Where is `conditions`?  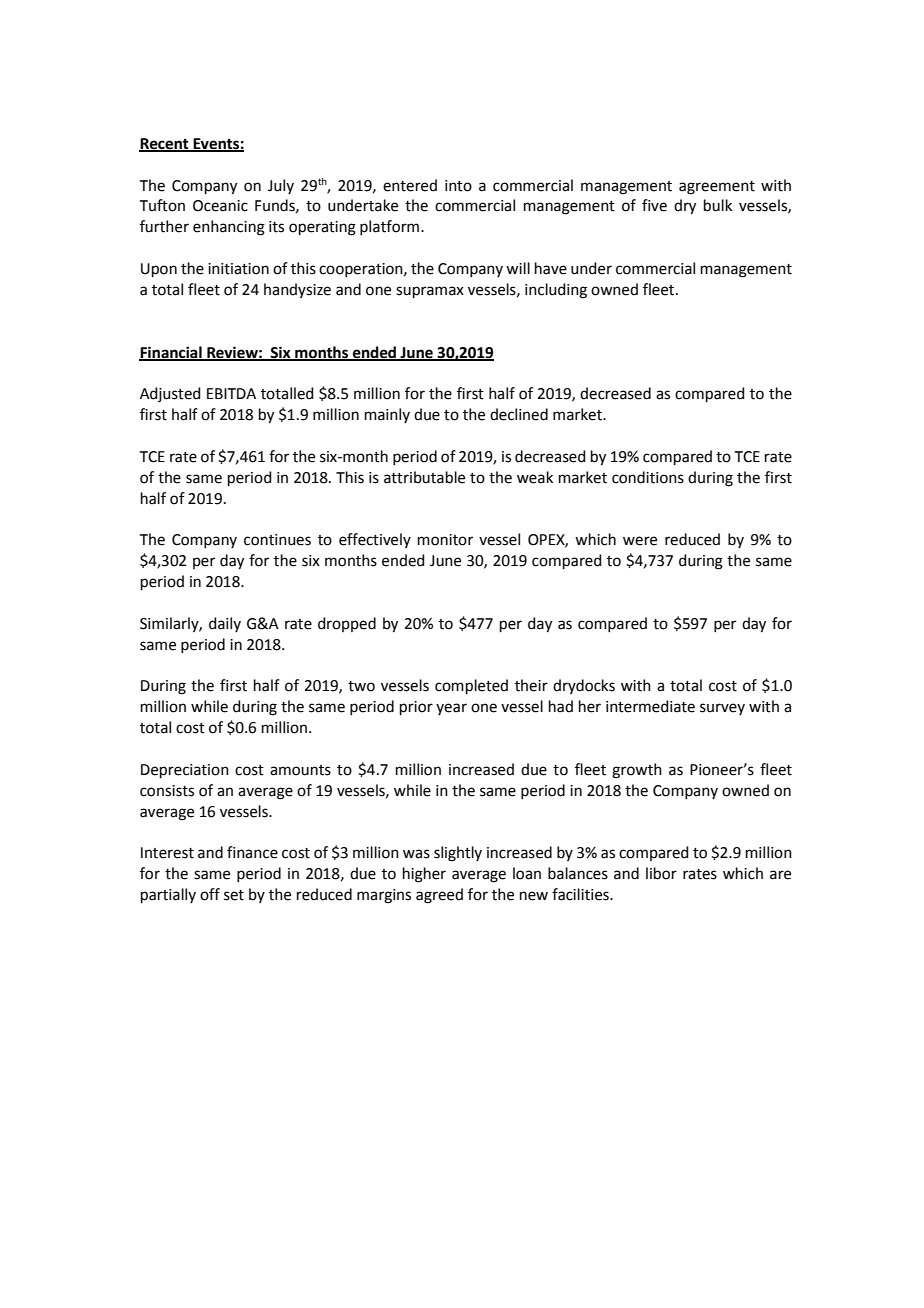
conditions is located at coordinates (648, 477).
